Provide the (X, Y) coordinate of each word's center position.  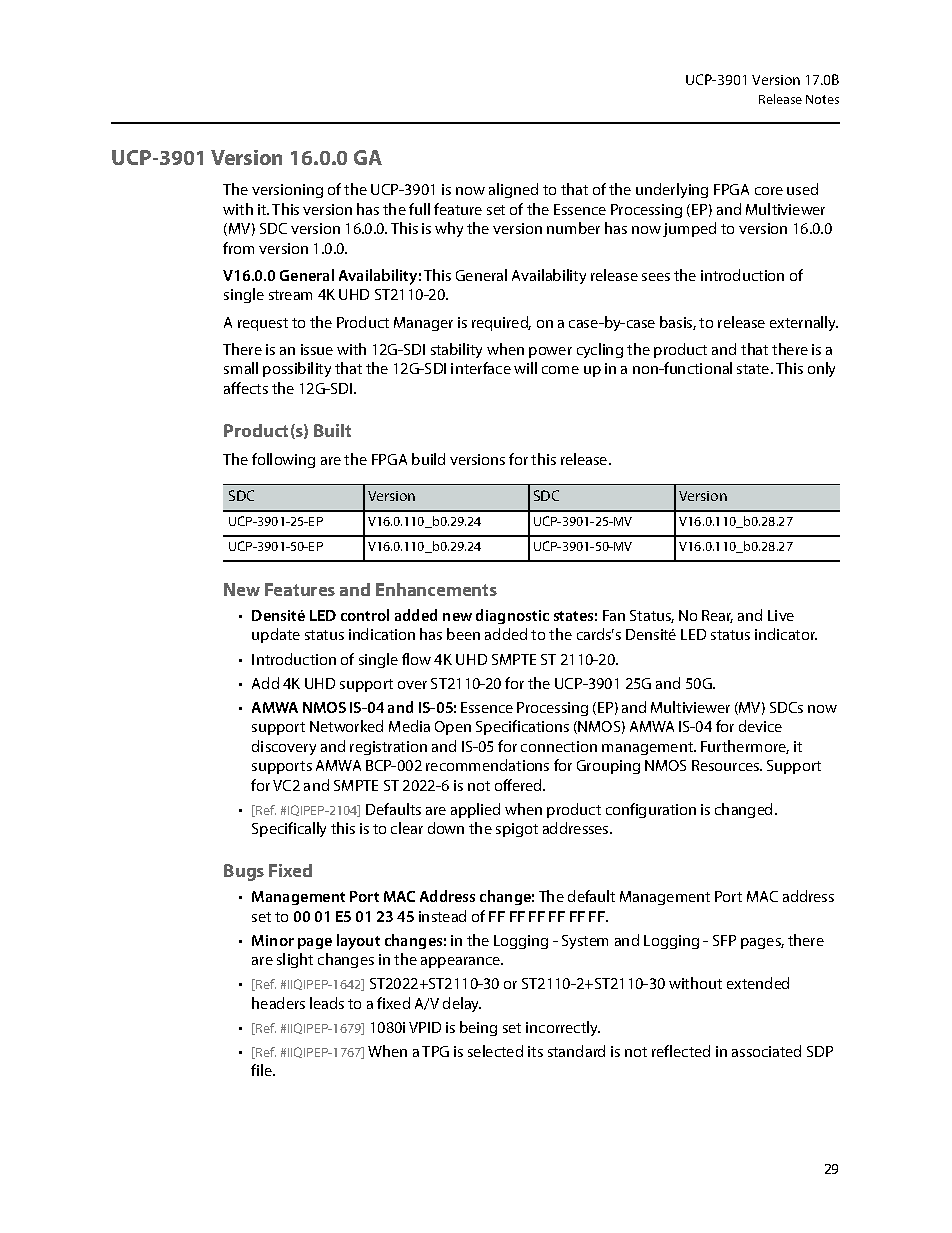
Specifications (522, 727)
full (419, 209)
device (760, 726)
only (821, 369)
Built (332, 430)
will (525, 368)
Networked (346, 726)
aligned (513, 190)
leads (327, 1003)
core (769, 191)
